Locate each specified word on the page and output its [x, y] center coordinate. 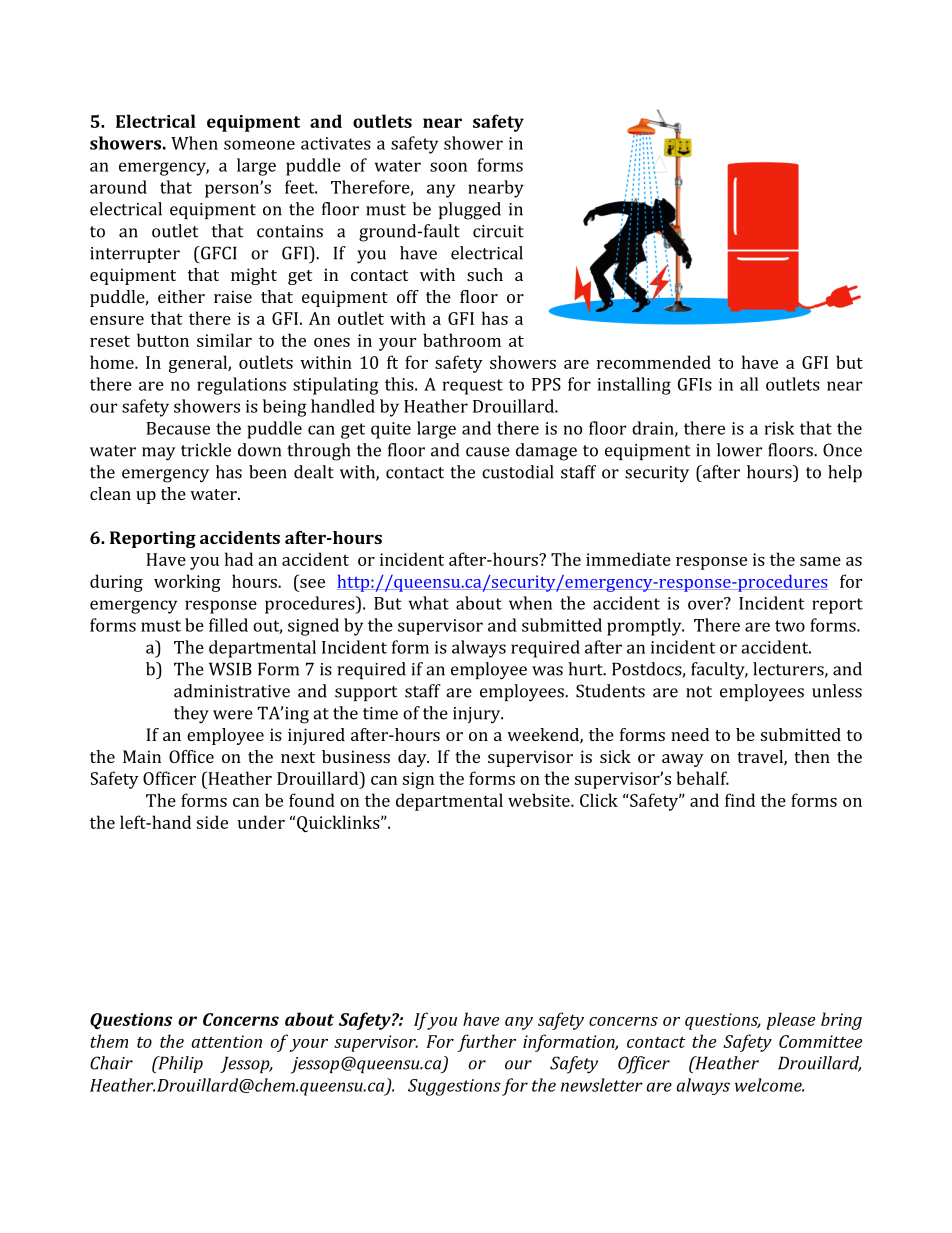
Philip [179, 1064]
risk [780, 428]
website [540, 800]
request [473, 387]
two [790, 626]
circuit [498, 231]
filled [228, 625]
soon [448, 167]
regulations [241, 386]
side [212, 822]
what [429, 603]
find [740, 800]
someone [259, 145]
